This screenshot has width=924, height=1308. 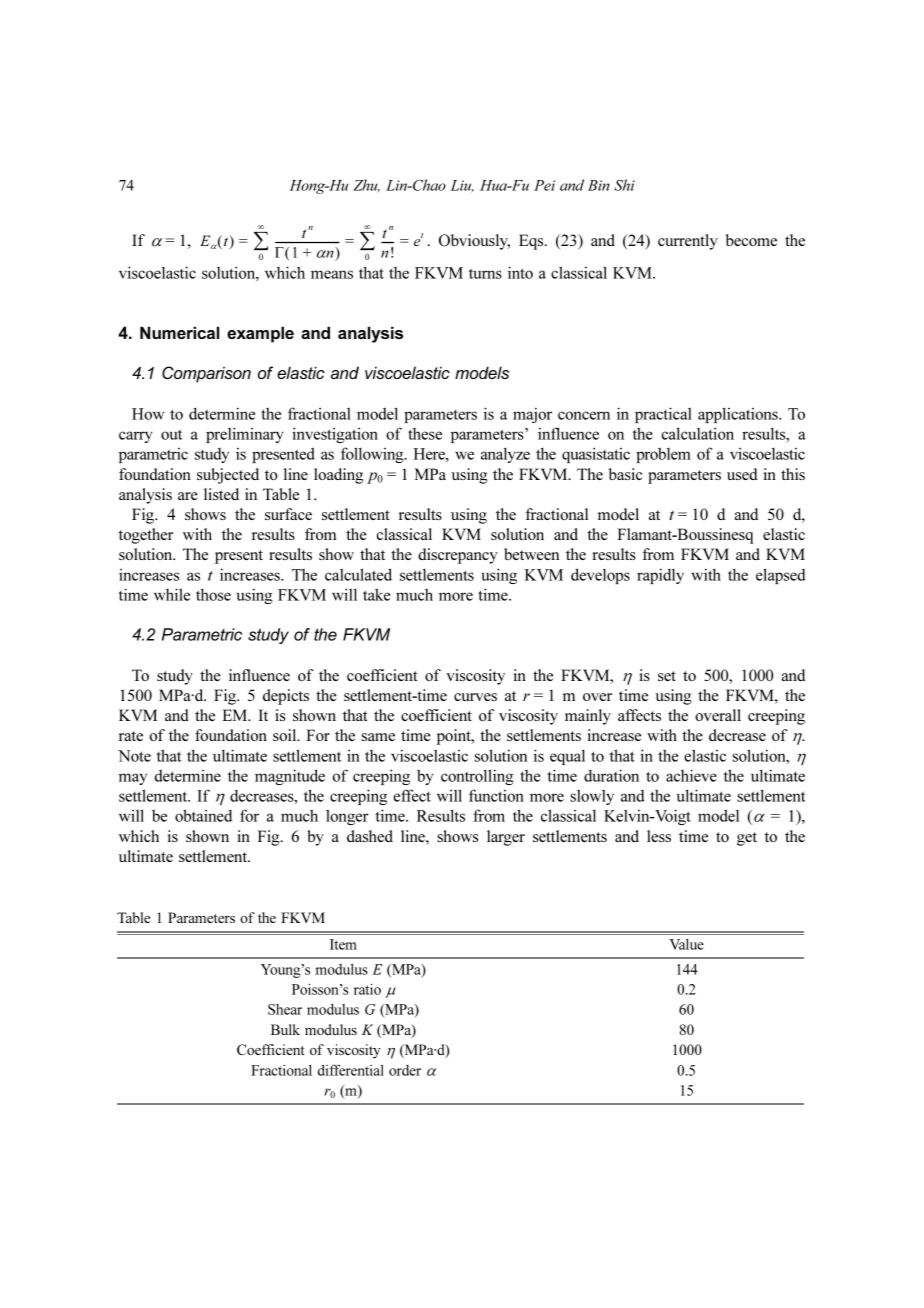 What do you see at coordinates (332, 274) in the screenshot?
I see `means` at bounding box center [332, 274].
